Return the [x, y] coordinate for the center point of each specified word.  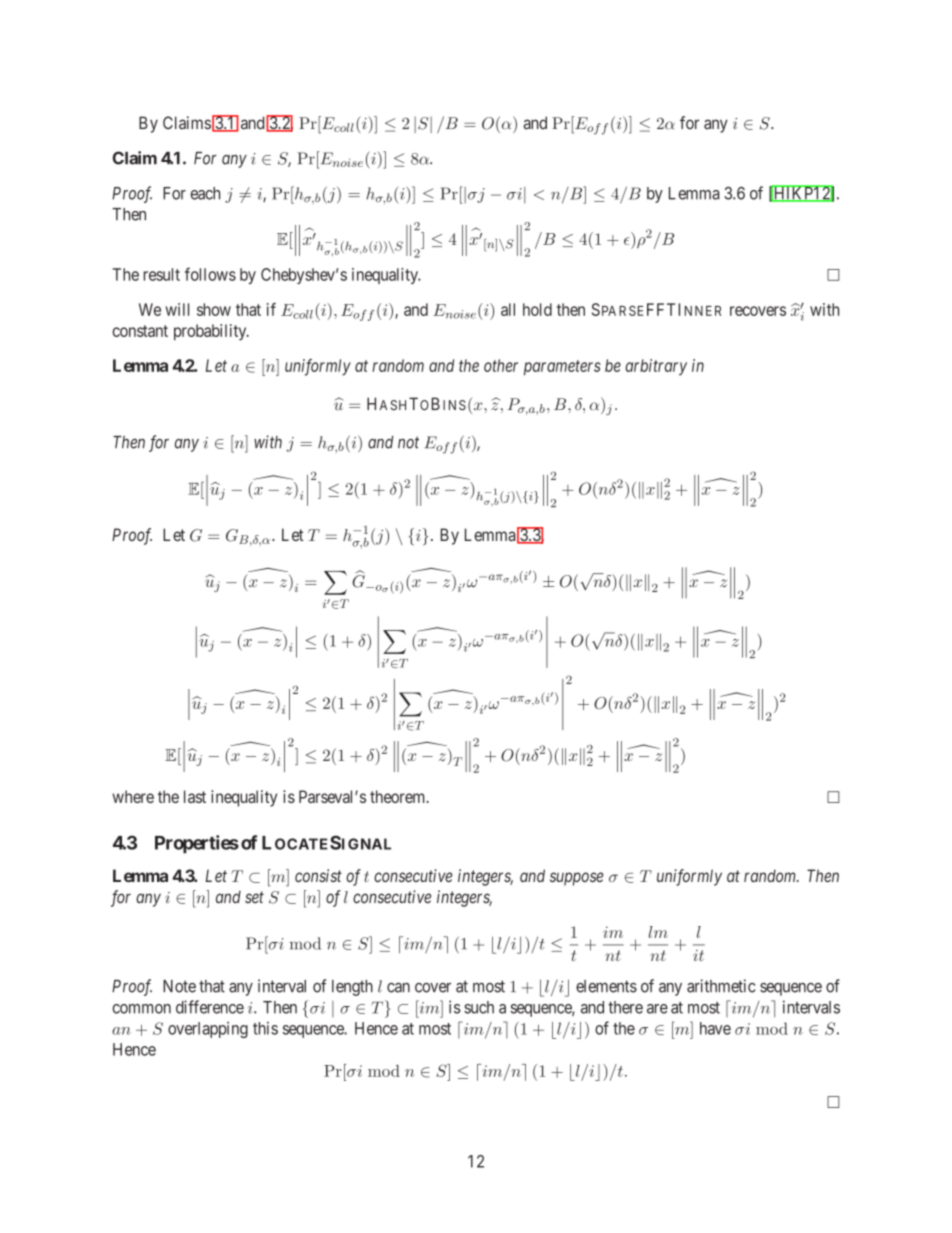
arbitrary [656, 367]
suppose [576, 879]
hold [537, 309]
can [398, 988]
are [657, 1009]
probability [211, 332]
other [501, 365]
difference [210, 1007]
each [205, 193]
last [195, 796]
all [508, 309]
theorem [399, 796]
